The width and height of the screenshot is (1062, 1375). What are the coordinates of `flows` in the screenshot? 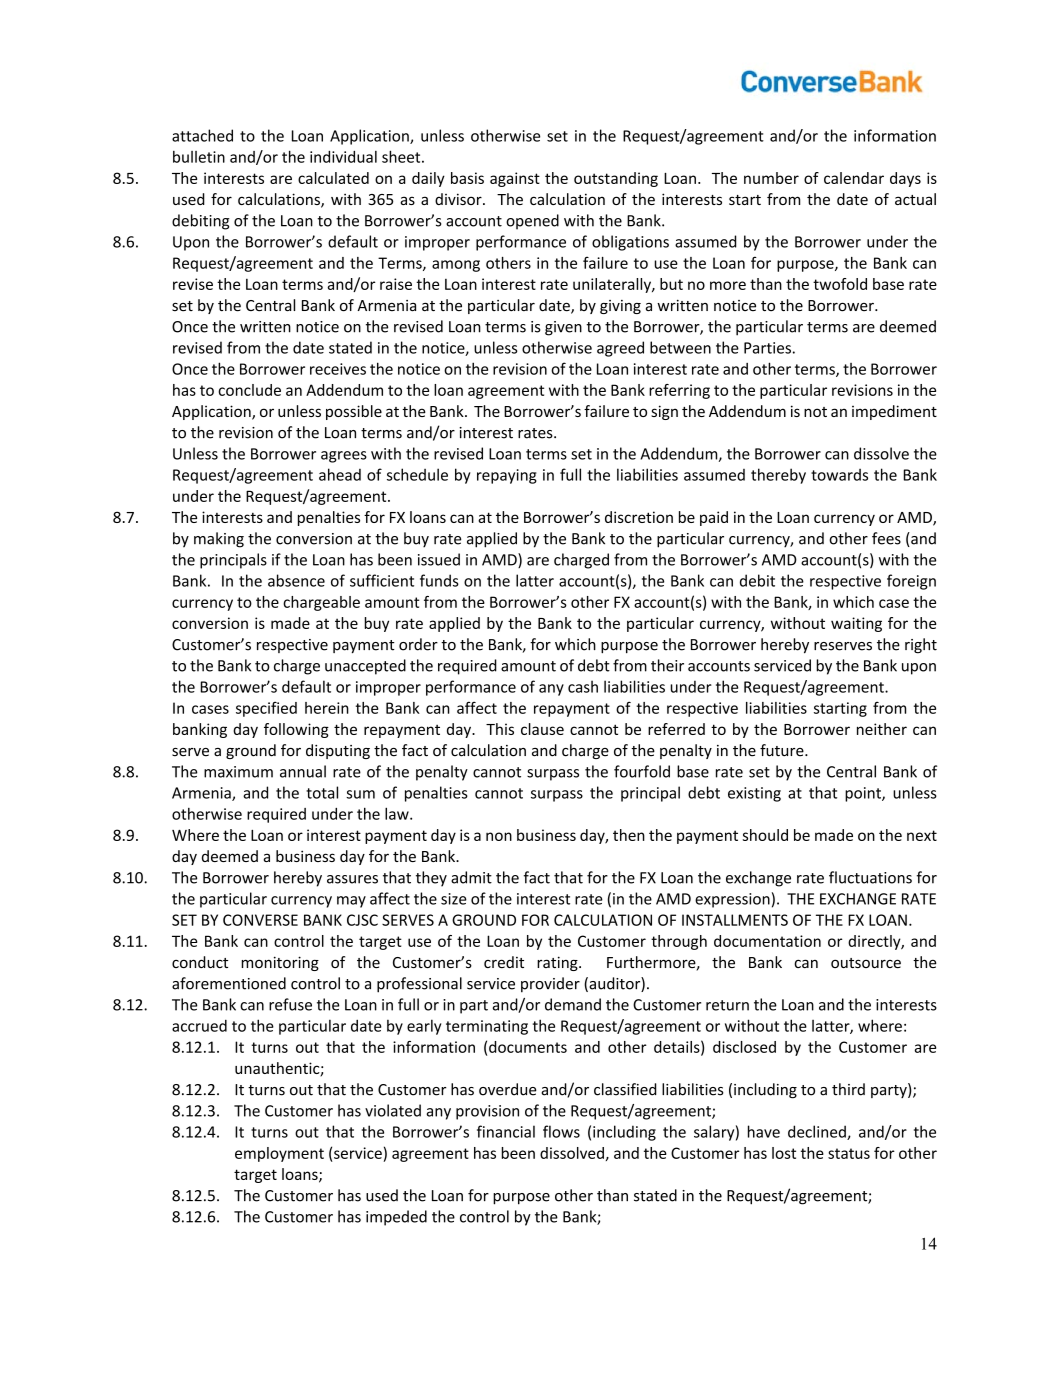 It's located at (561, 1131).
